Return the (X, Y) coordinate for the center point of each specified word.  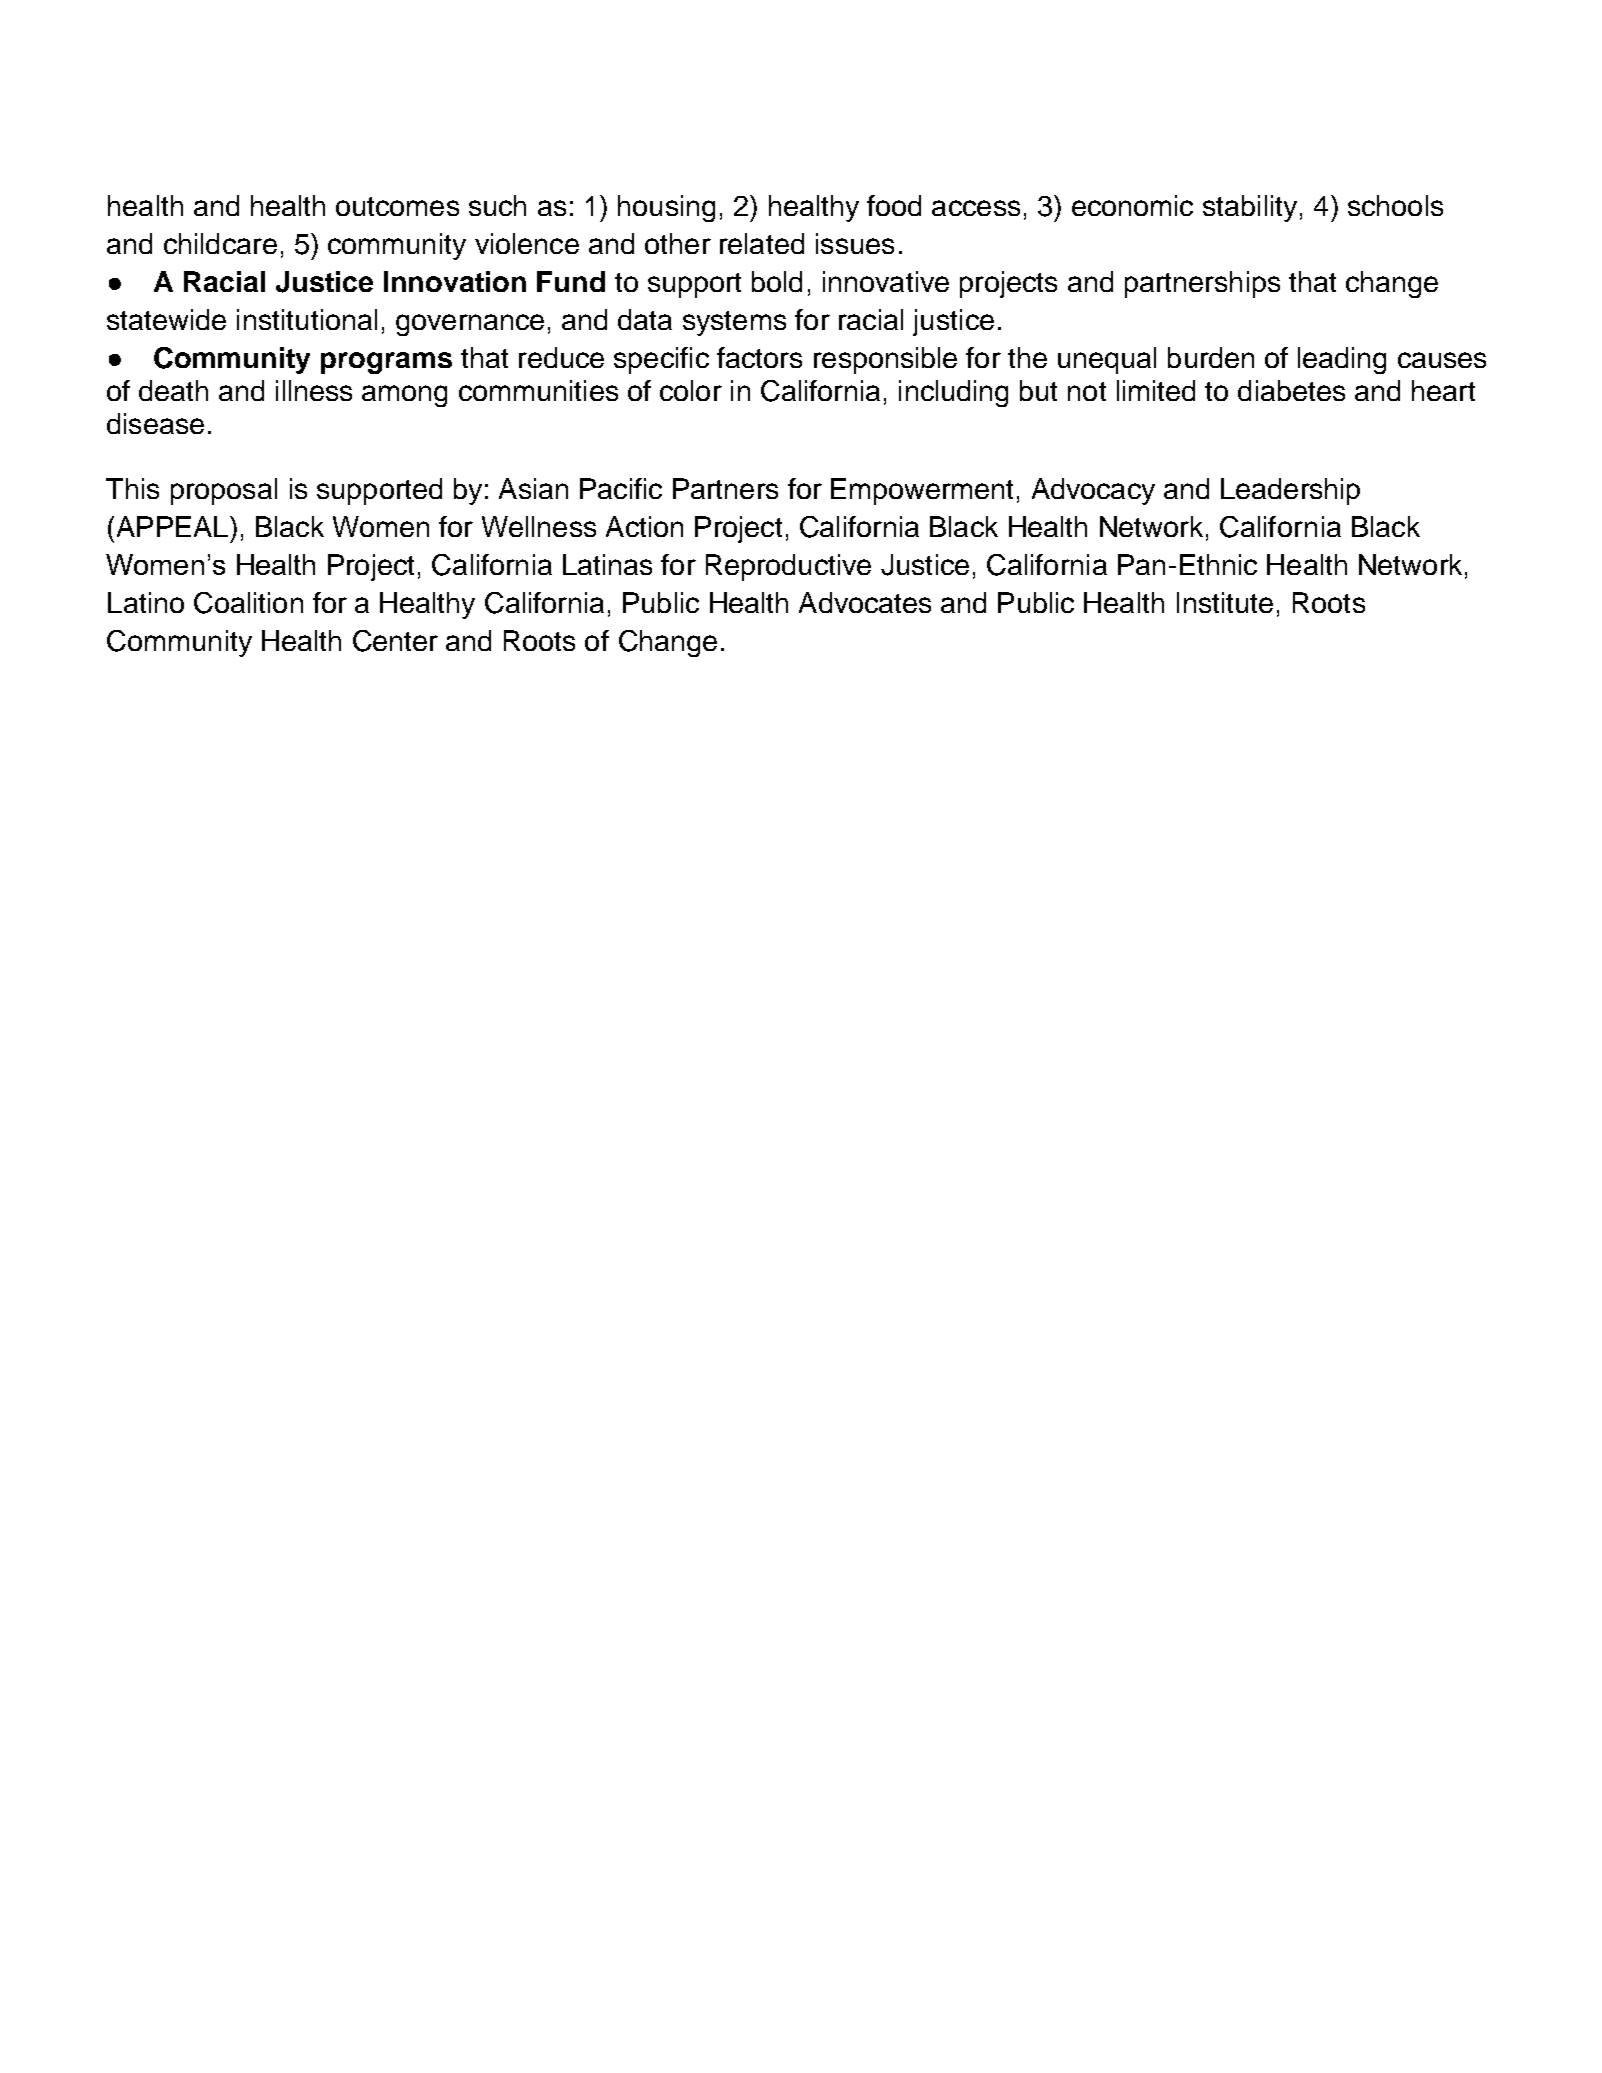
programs (386, 363)
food (894, 205)
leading (1342, 360)
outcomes (397, 206)
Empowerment (922, 491)
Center (395, 641)
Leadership (1290, 491)
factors (759, 357)
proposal (224, 491)
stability (1250, 208)
